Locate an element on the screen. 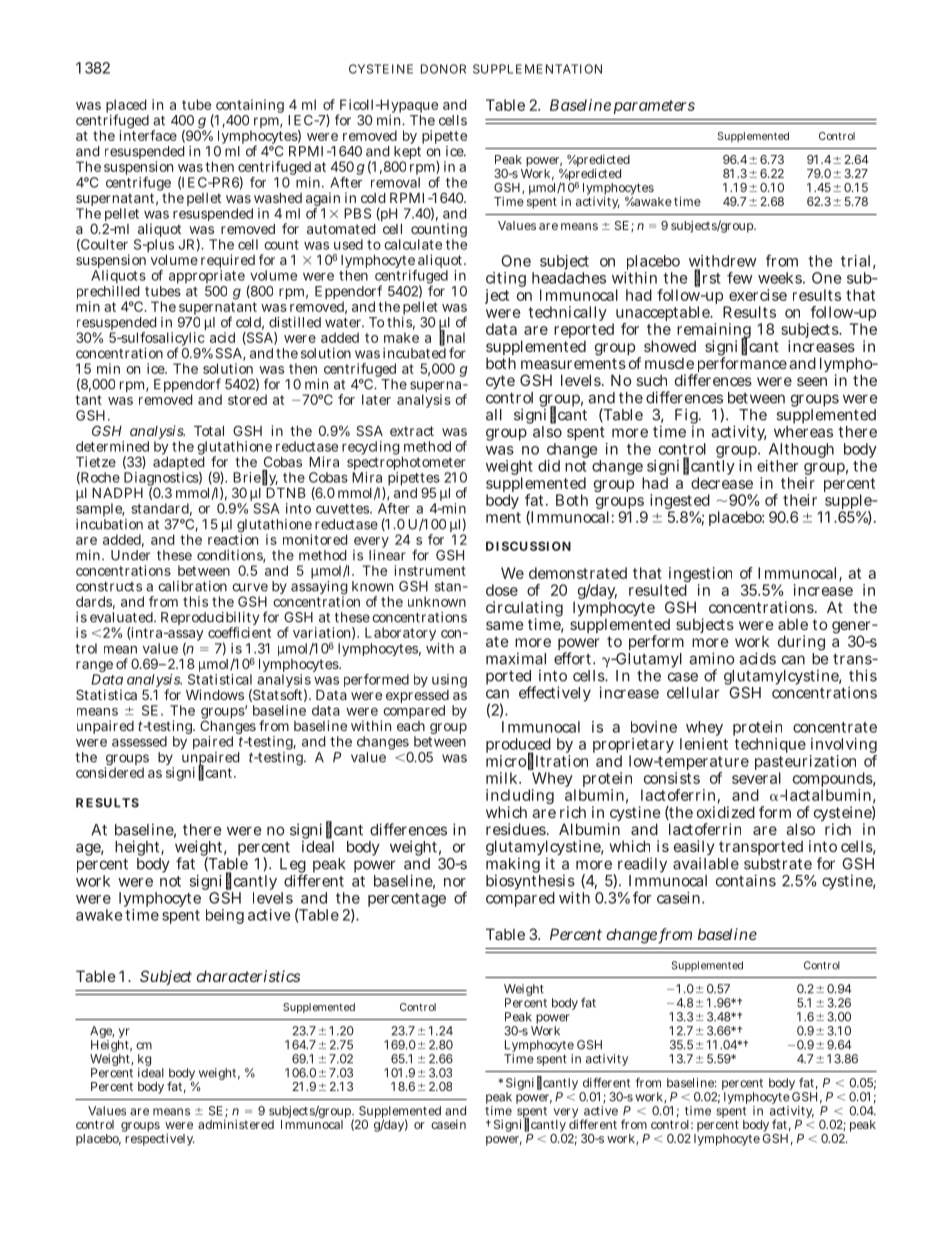 This screenshot has height=1233, width=952. administered is located at coordinates (236, 1124).
